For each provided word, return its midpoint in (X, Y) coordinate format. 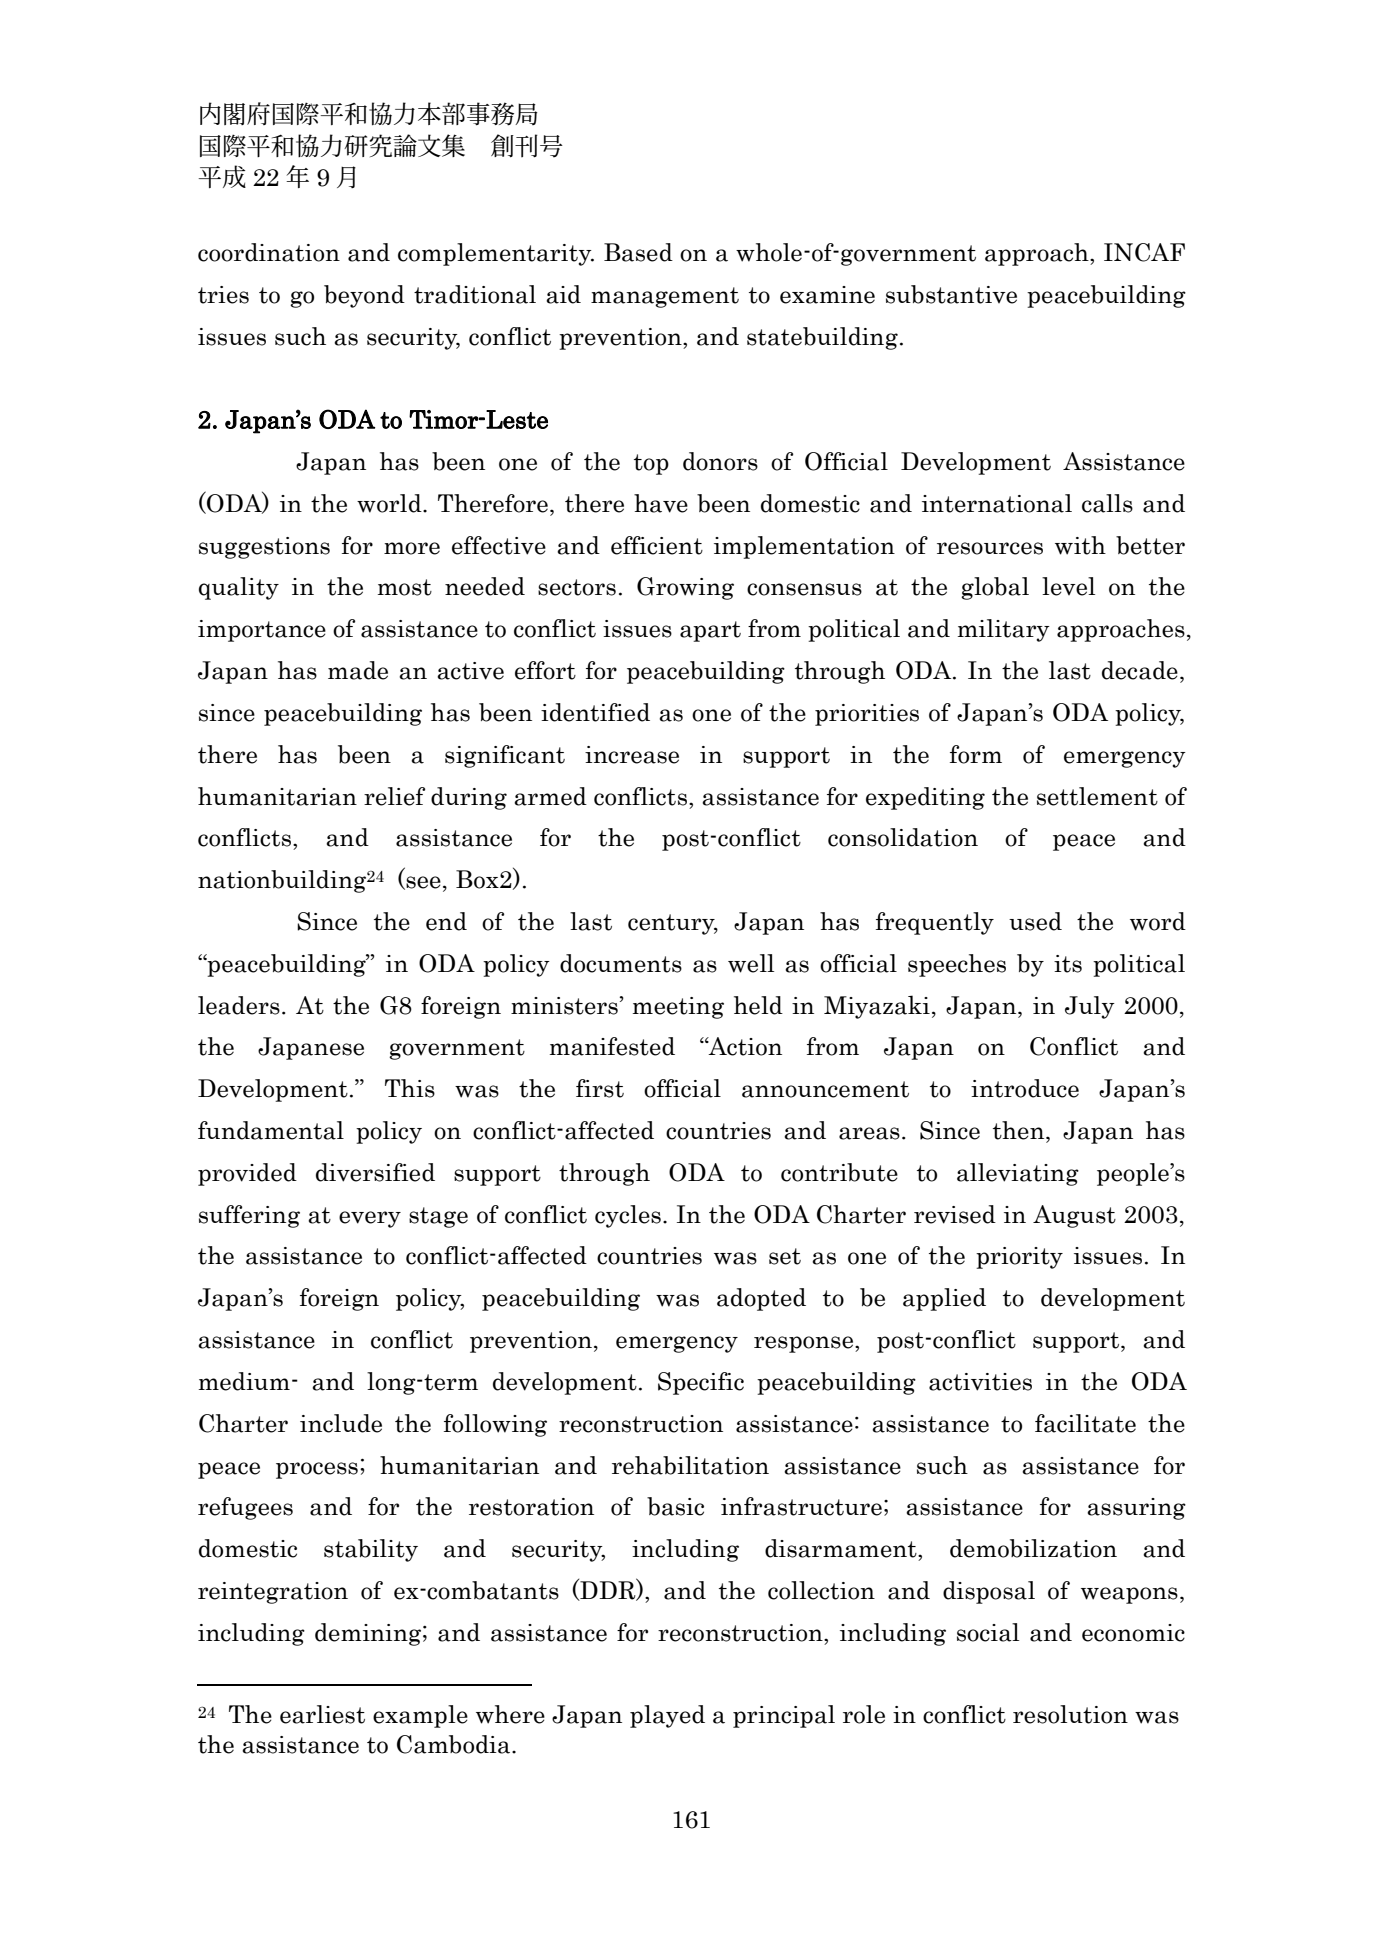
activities (980, 1382)
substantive (951, 294)
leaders (239, 1005)
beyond (364, 296)
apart (710, 631)
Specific (701, 1383)
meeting (678, 1008)
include (341, 1423)
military (1004, 630)
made (358, 670)
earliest (322, 1714)
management (665, 297)
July (1090, 1007)
